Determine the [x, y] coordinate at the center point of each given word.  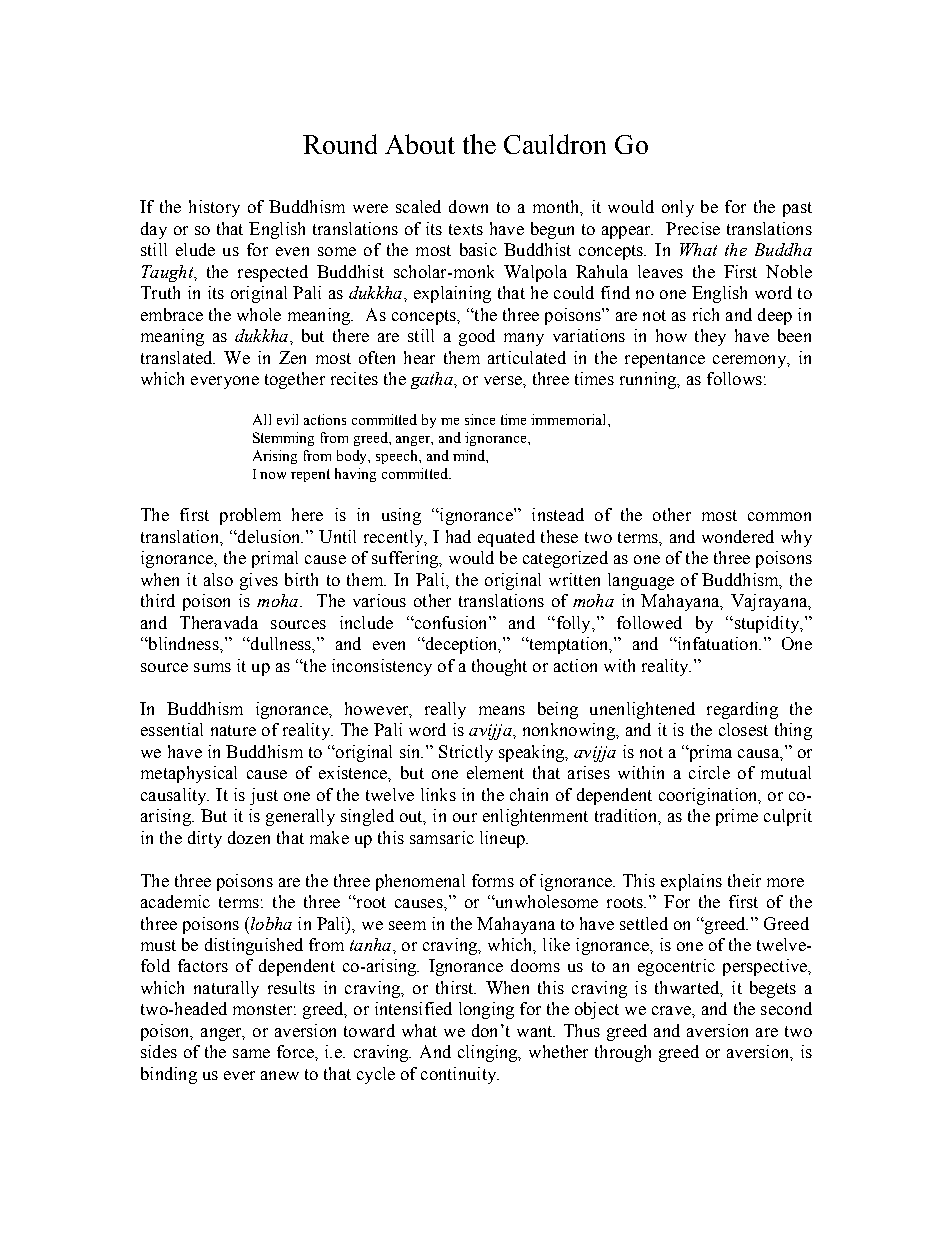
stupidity [766, 624]
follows [734, 378]
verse [504, 380]
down [468, 206]
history [214, 208]
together [295, 380]
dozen [249, 837]
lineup [503, 839]
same [251, 1053]
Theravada [219, 622]
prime [737, 817]
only [678, 208]
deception [461, 645]
